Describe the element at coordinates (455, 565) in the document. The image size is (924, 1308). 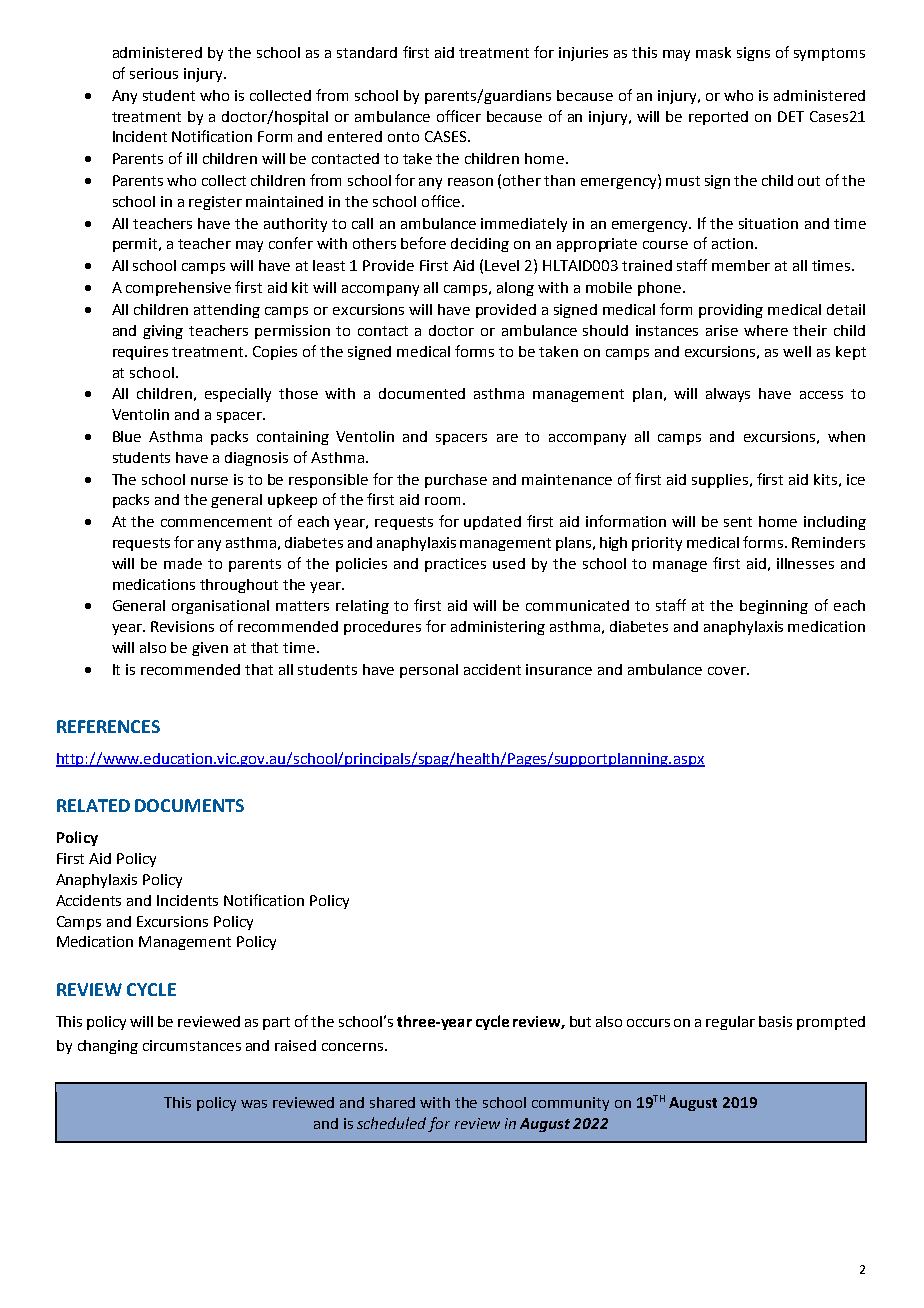
I see `practices` at that location.
